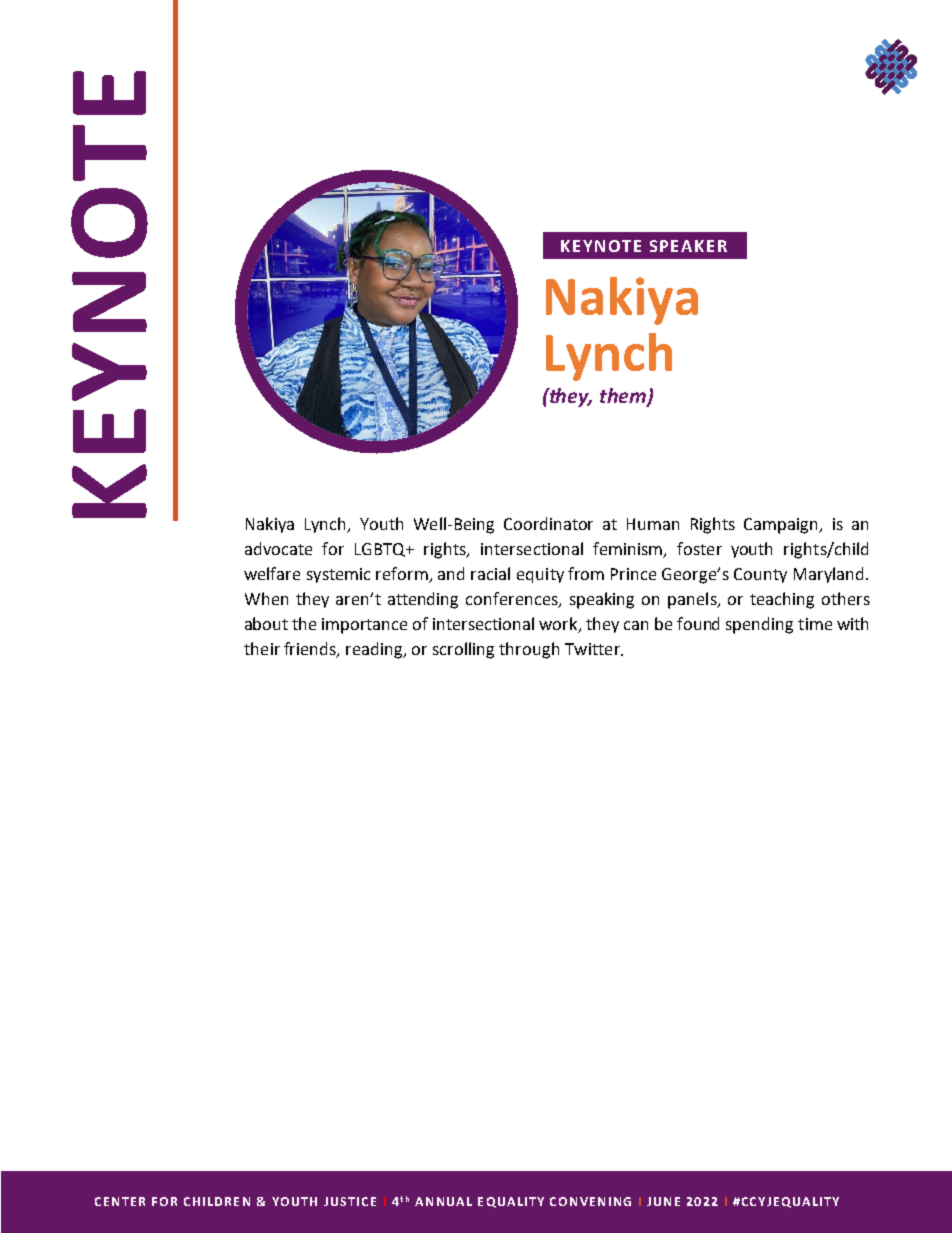  I want to click on SPEAKER, so click(688, 246).
